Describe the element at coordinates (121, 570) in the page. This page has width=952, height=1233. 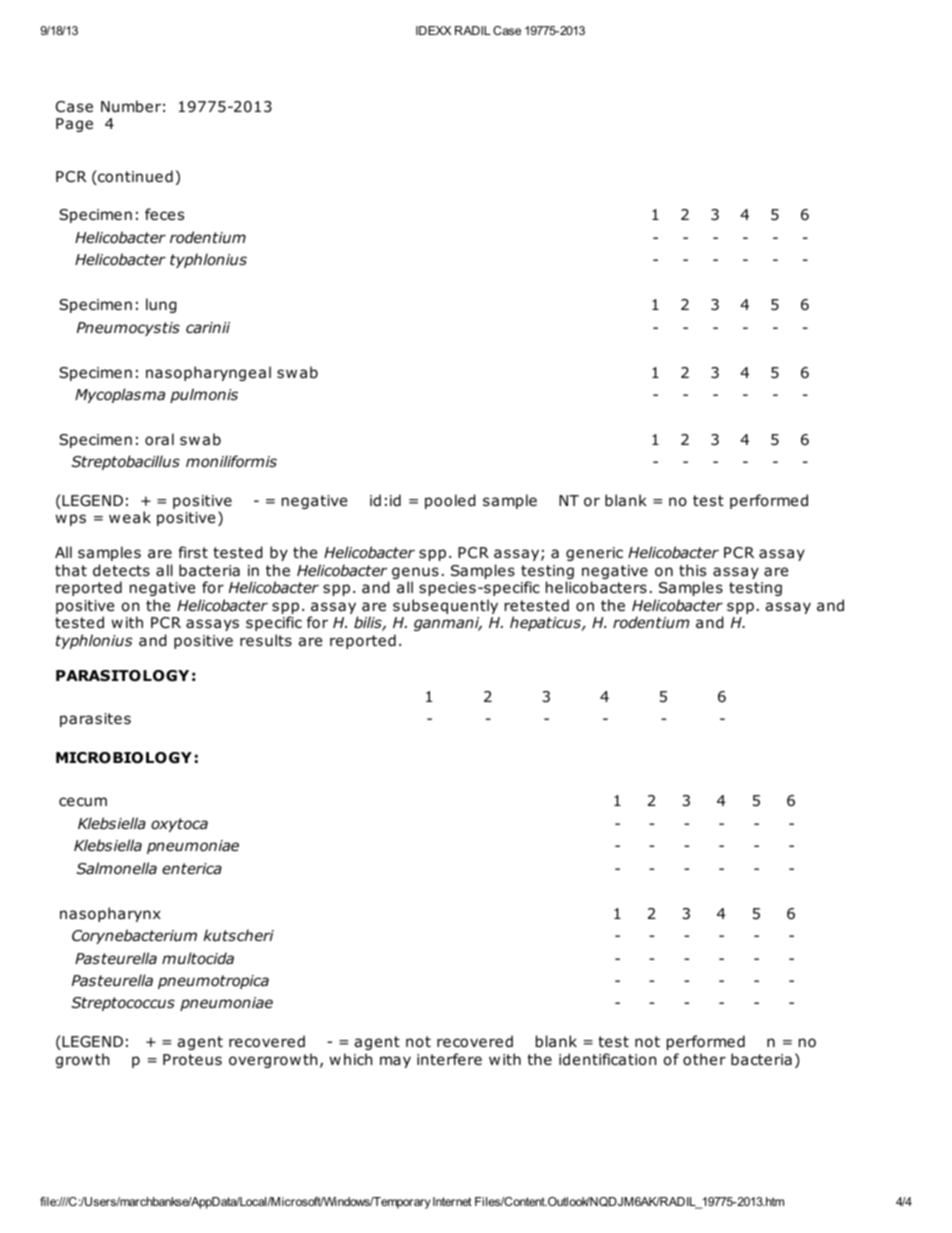
I see `detects` at that location.
